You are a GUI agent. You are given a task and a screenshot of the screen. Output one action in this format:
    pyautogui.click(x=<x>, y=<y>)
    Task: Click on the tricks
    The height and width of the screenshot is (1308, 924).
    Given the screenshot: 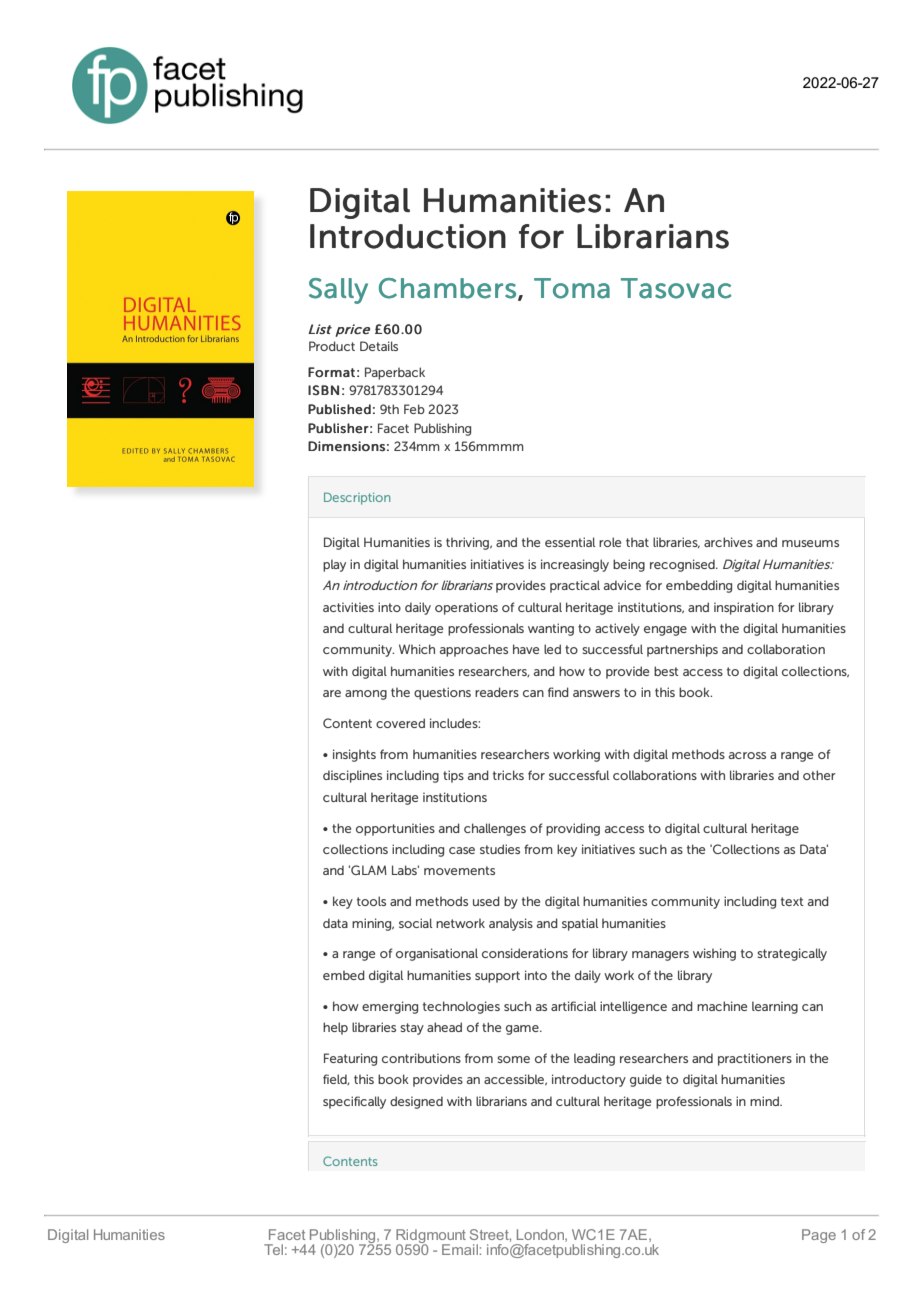 What is the action you would take?
    pyautogui.click(x=508, y=775)
